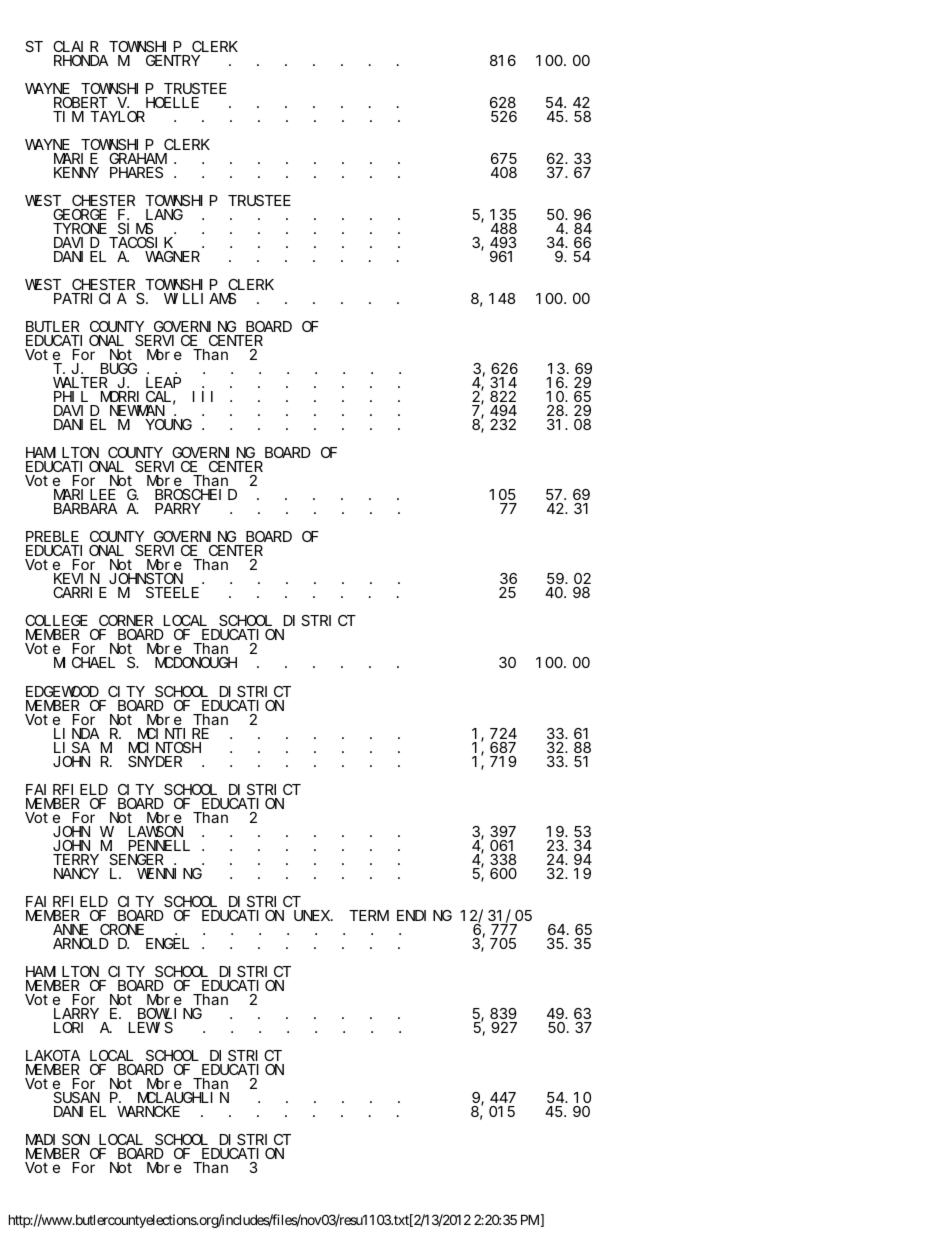  Describe the element at coordinates (76, 733) in the screenshot. I see `LINDA` at that location.
